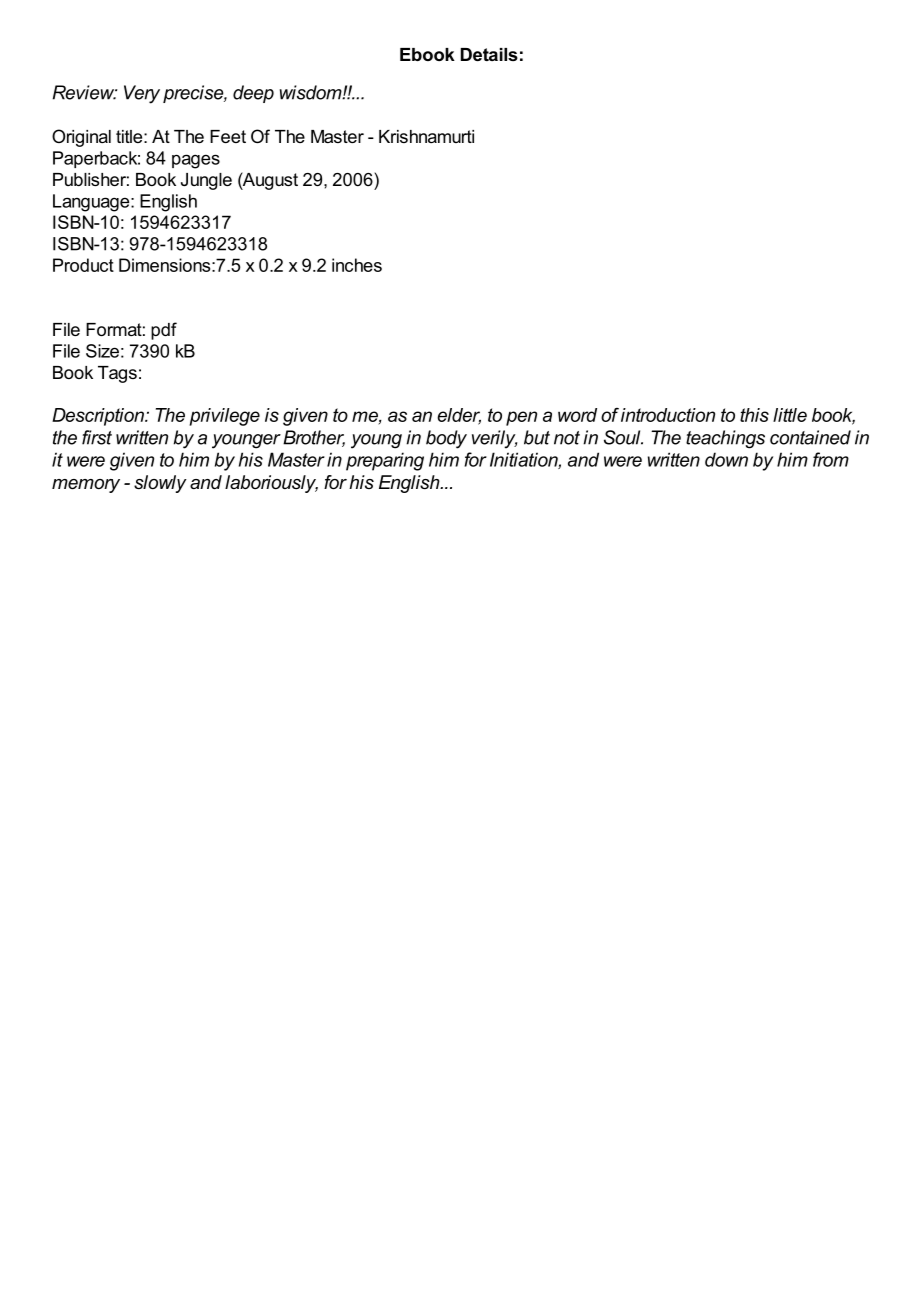 The height and width of the document is (1308, 924). I want to click on Very, so click(142, 94).
